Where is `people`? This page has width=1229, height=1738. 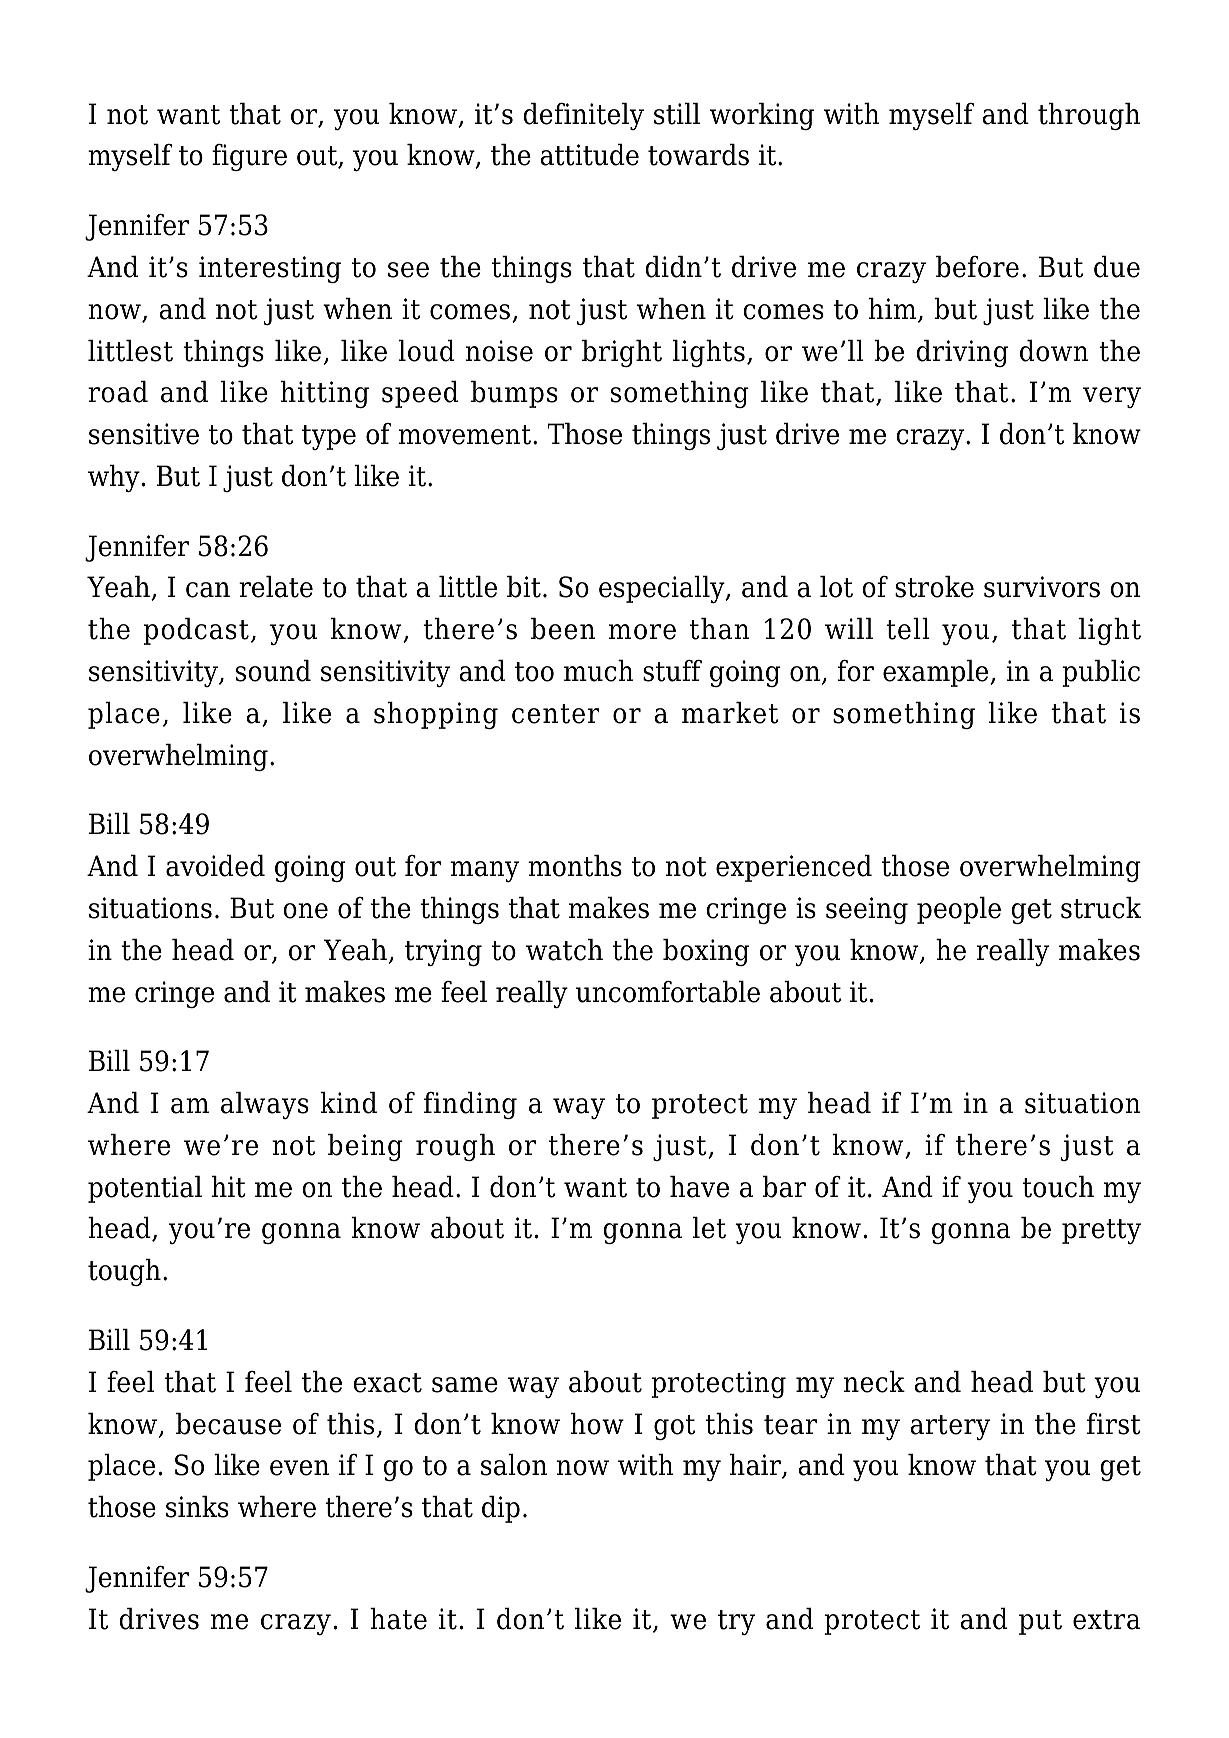 people is located at coordinates (959, 910).
